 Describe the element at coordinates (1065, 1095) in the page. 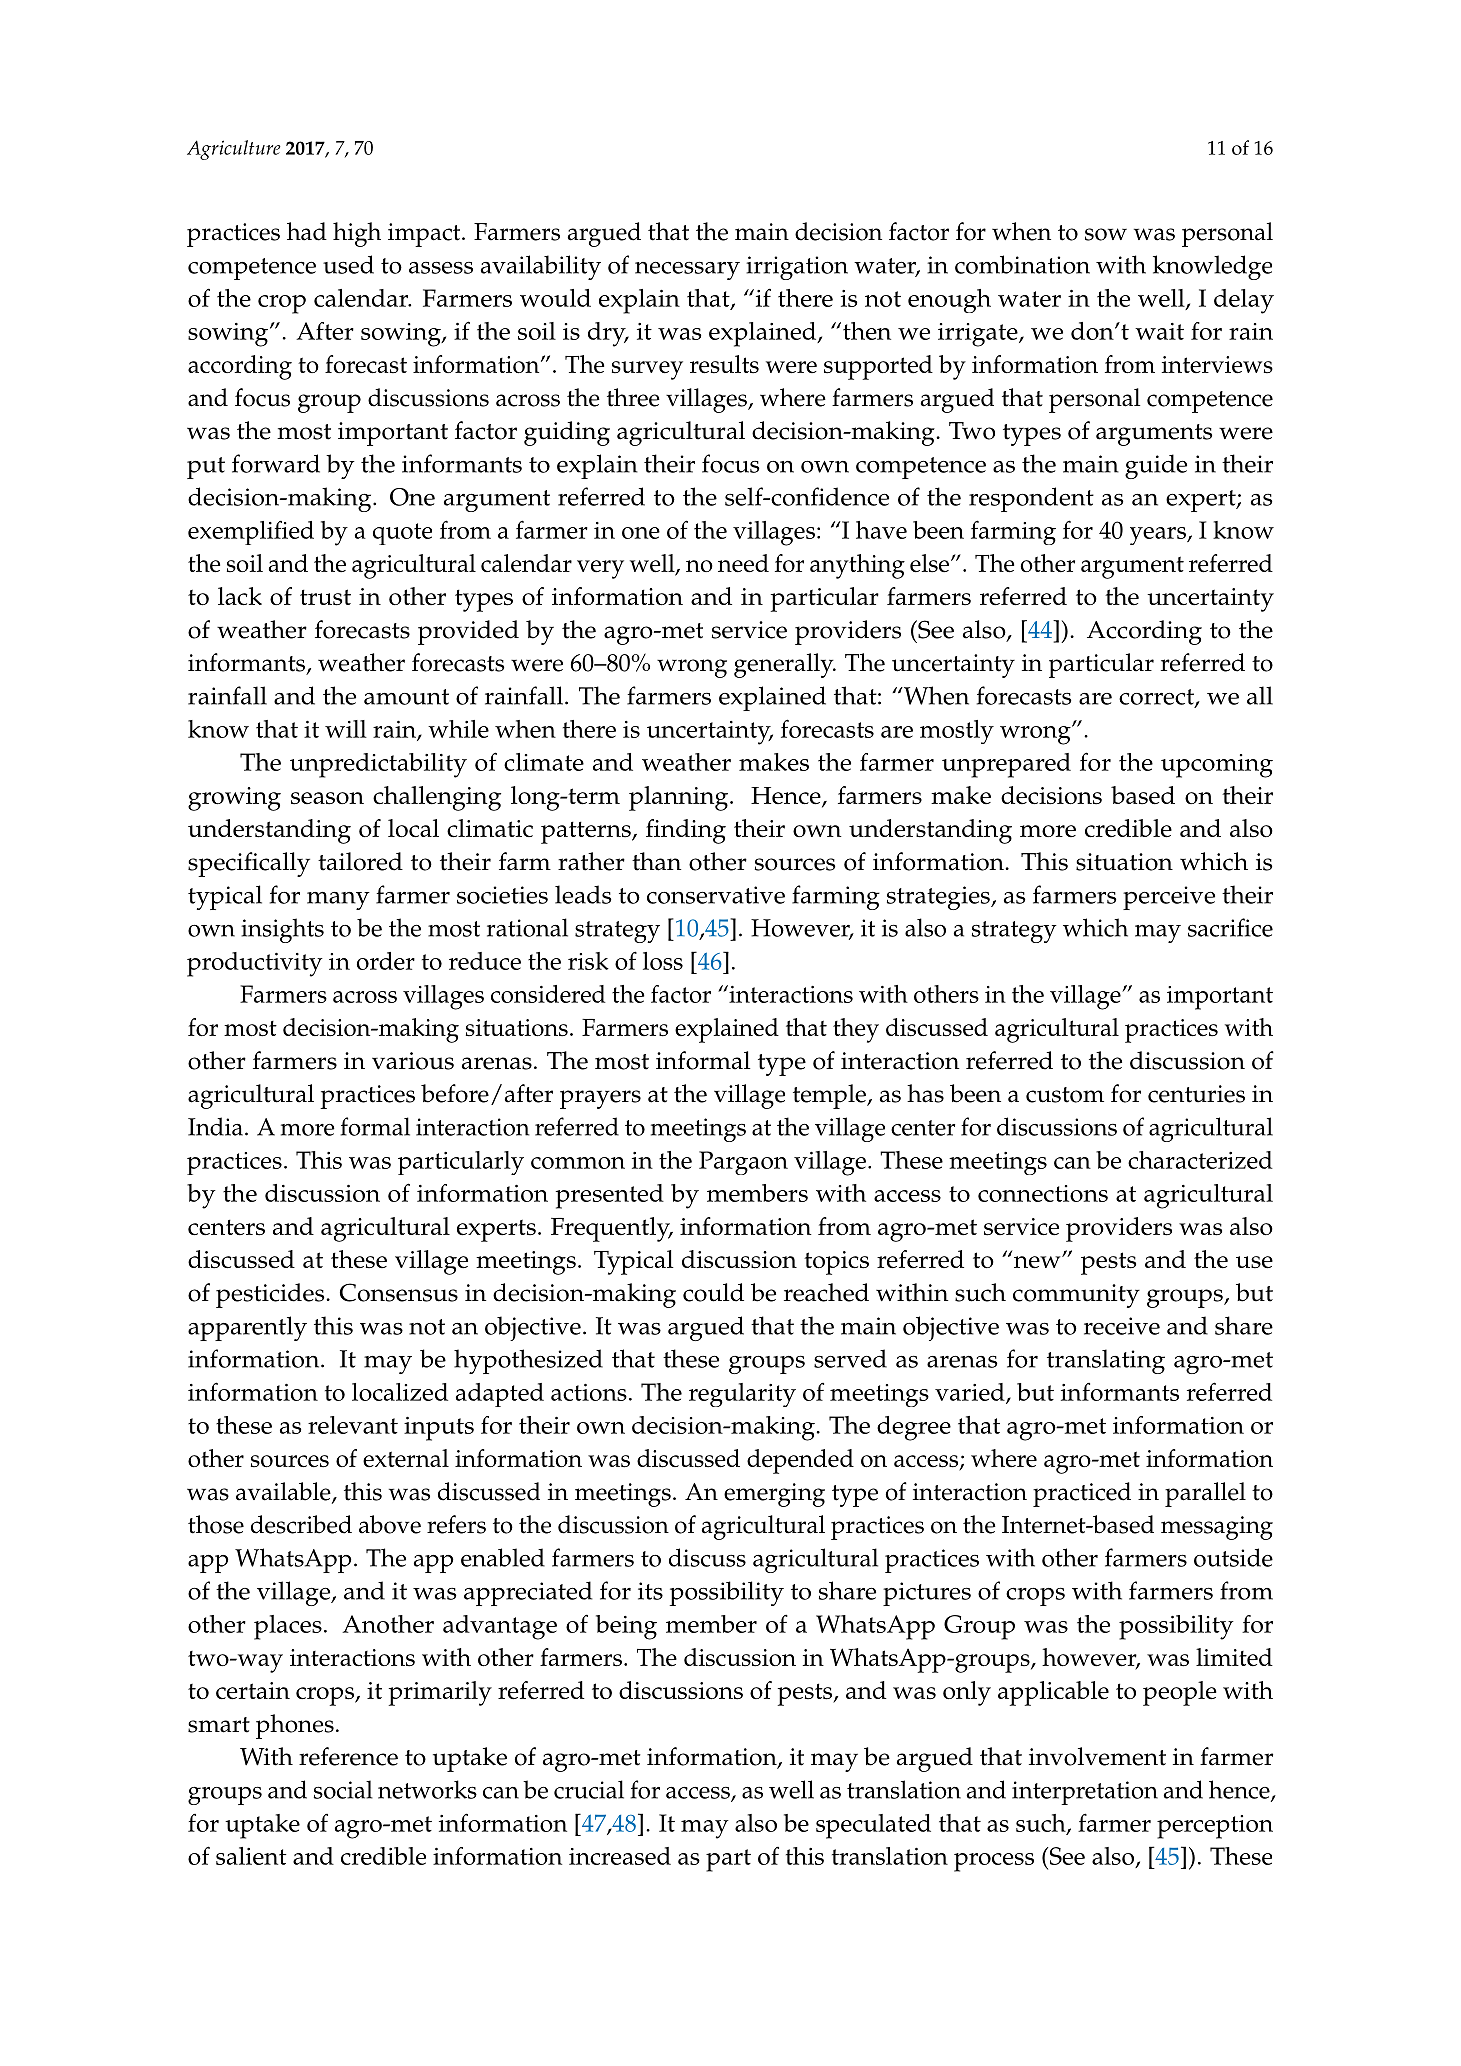

I see `custom` at that location.
